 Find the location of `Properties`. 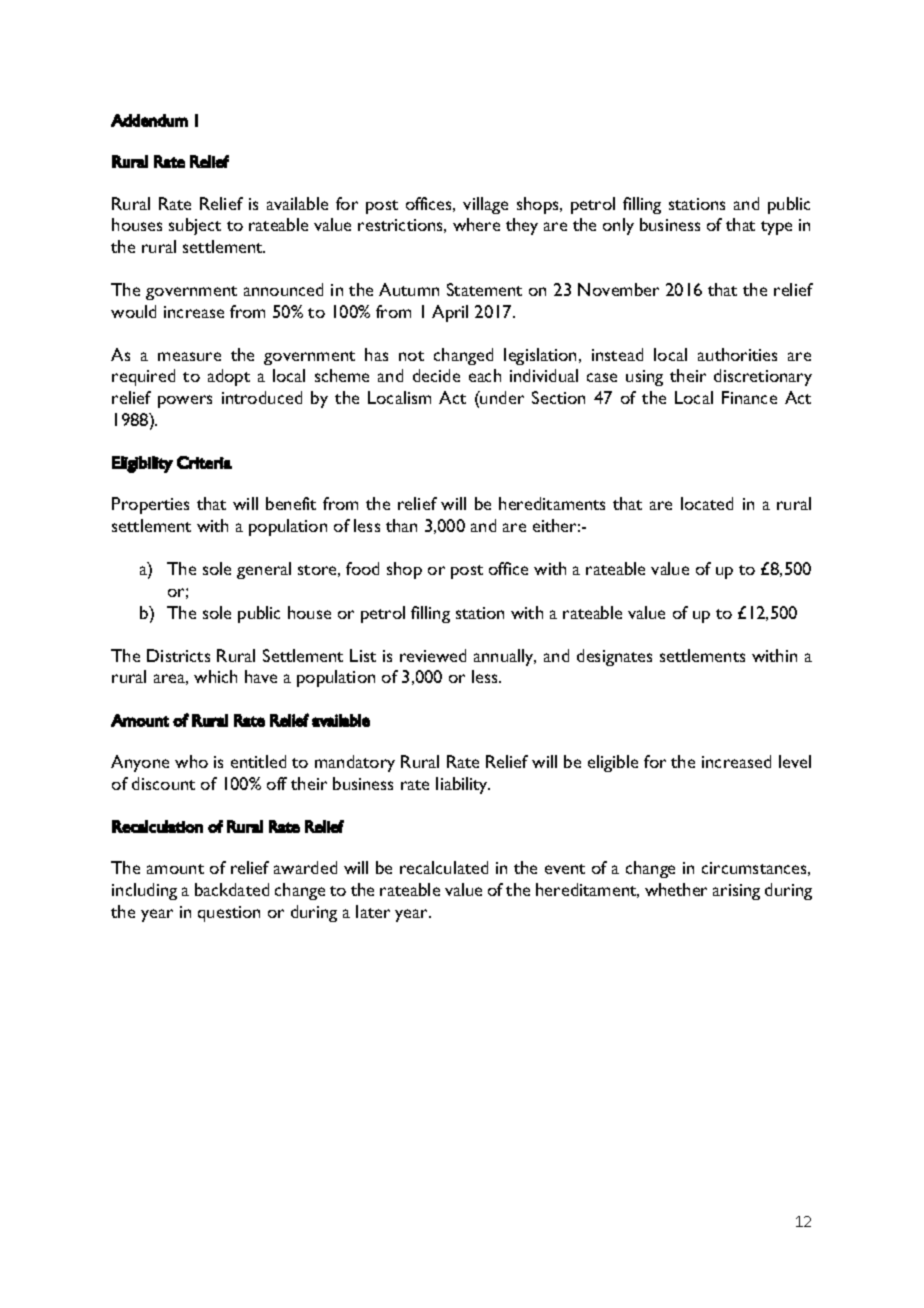

Properties is located at coordinates (150, 505).
